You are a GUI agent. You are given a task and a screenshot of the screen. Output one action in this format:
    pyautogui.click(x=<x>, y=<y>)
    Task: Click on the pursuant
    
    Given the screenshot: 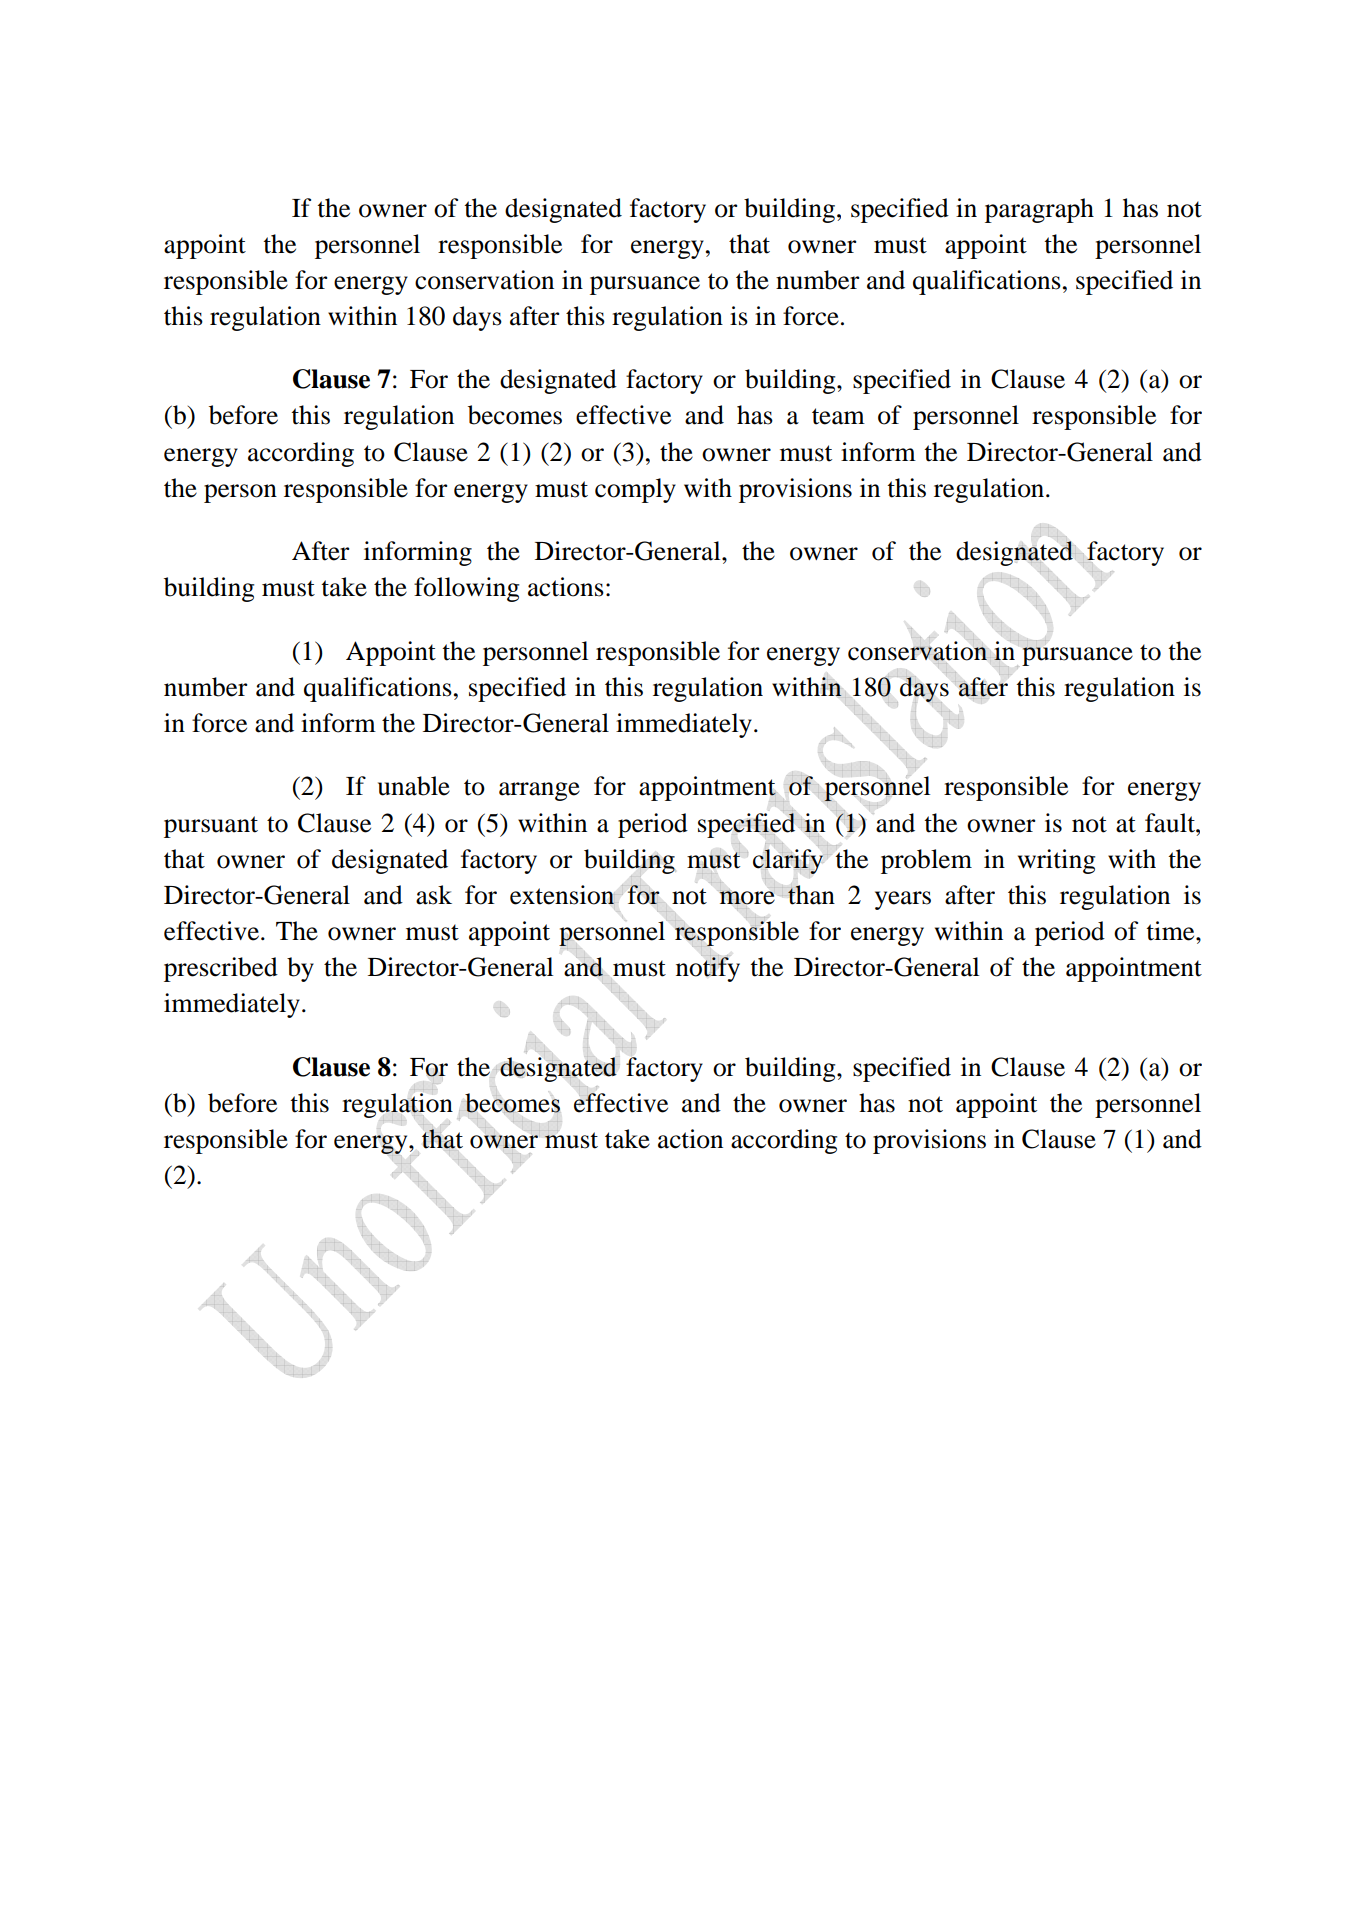 What is the action you would take?
    pyautogui.click(x=211, y=827)
